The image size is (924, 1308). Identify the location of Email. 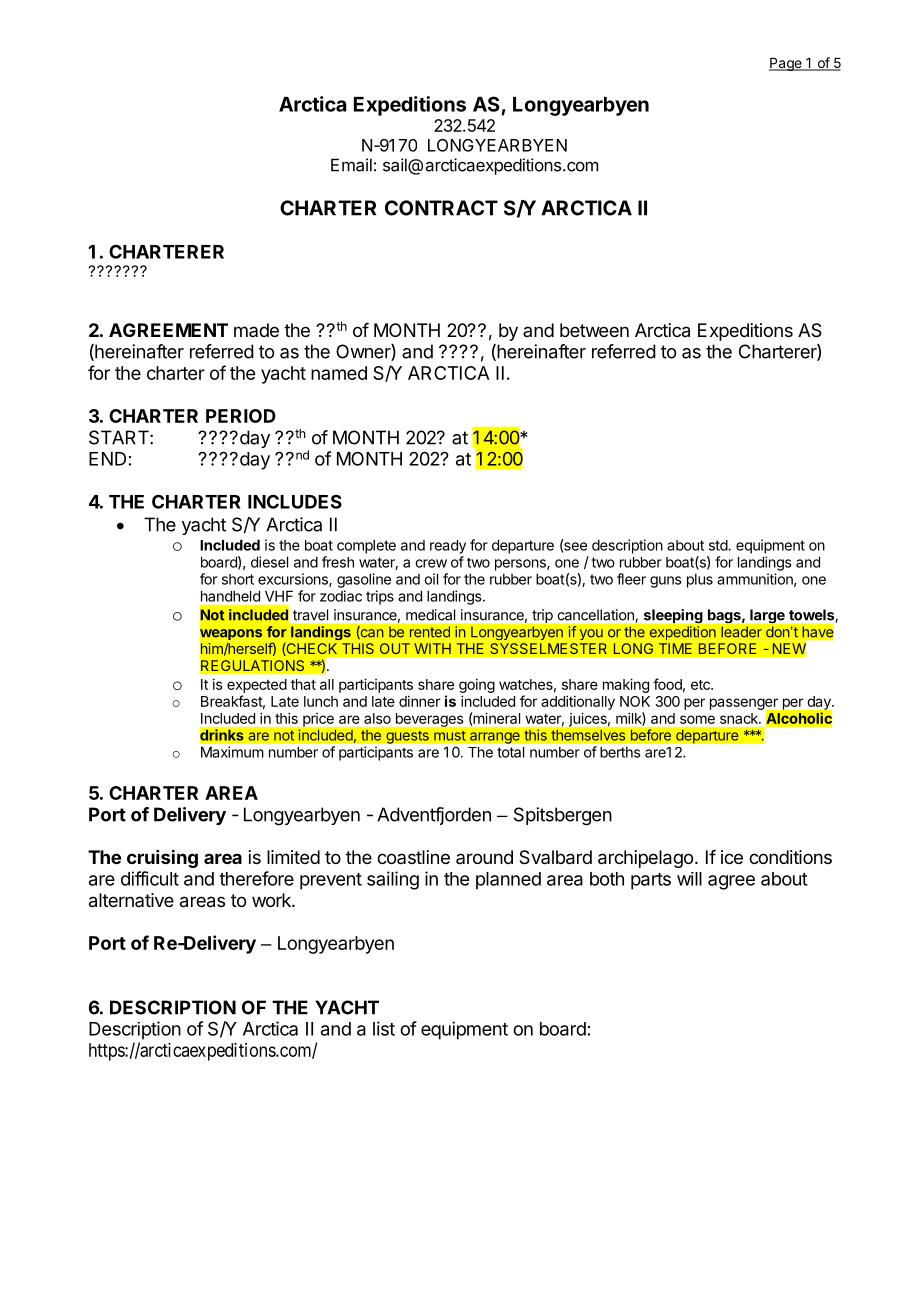
(351, 165).
